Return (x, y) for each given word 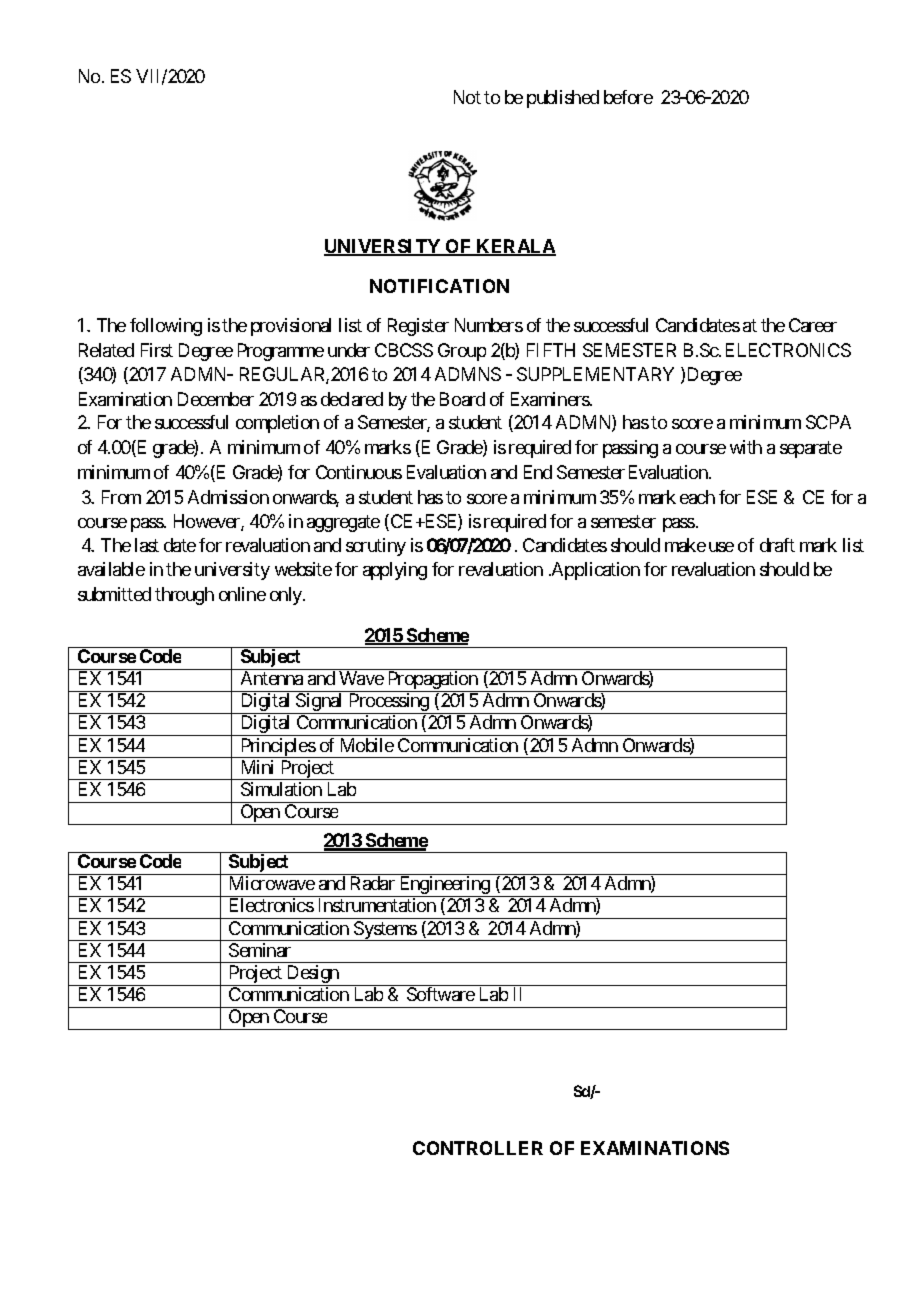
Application (595, 571)
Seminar (260, 950)
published (563, 99)
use (721, 547)
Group (462, 352)
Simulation (281, 789)
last (147, 545)
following (166, 327)
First (157, 350)
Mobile (367, 745)
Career (813, 325)
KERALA (515, 247)
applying (395, 571)
